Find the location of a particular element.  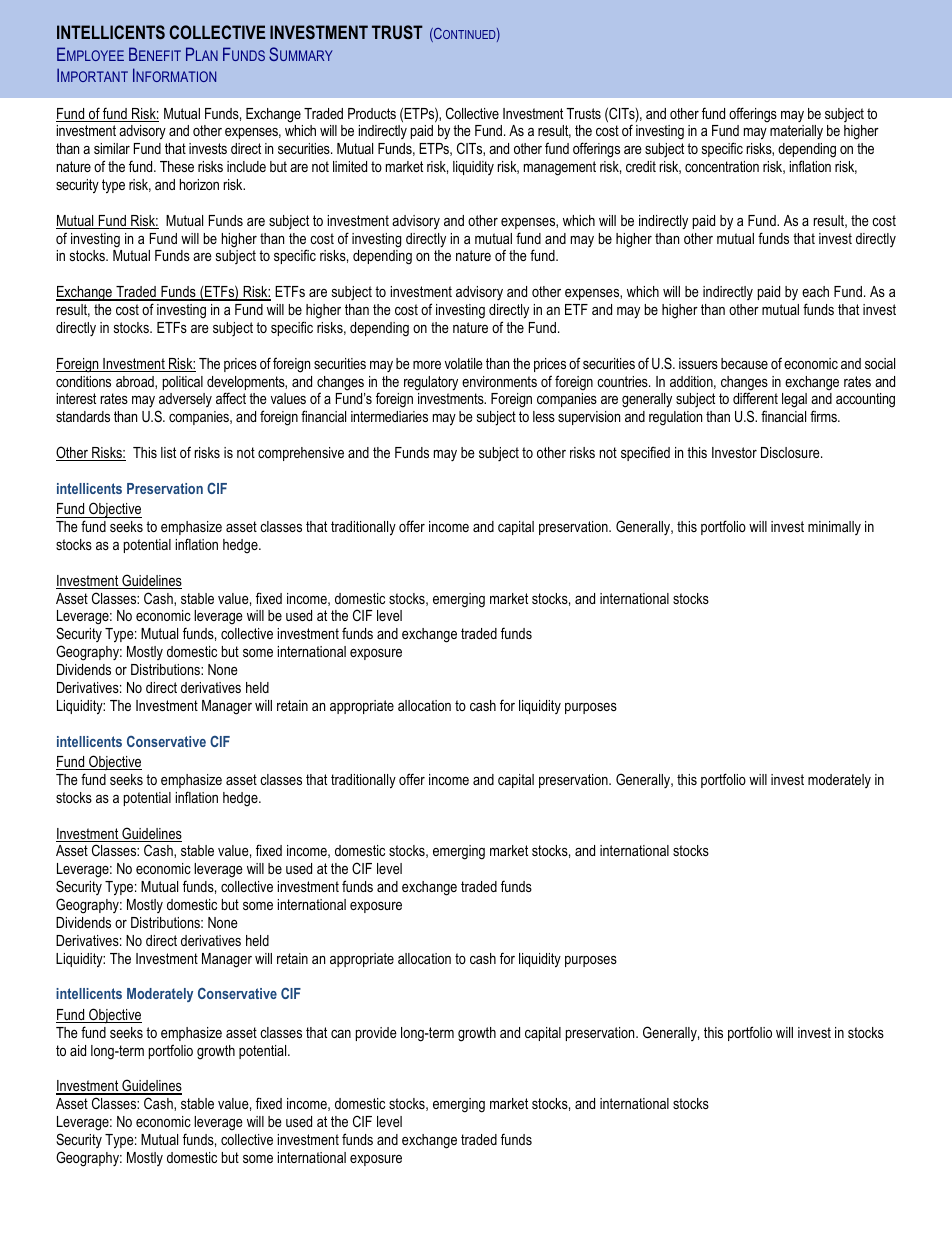

can is located at coordinates (341, 1034).
